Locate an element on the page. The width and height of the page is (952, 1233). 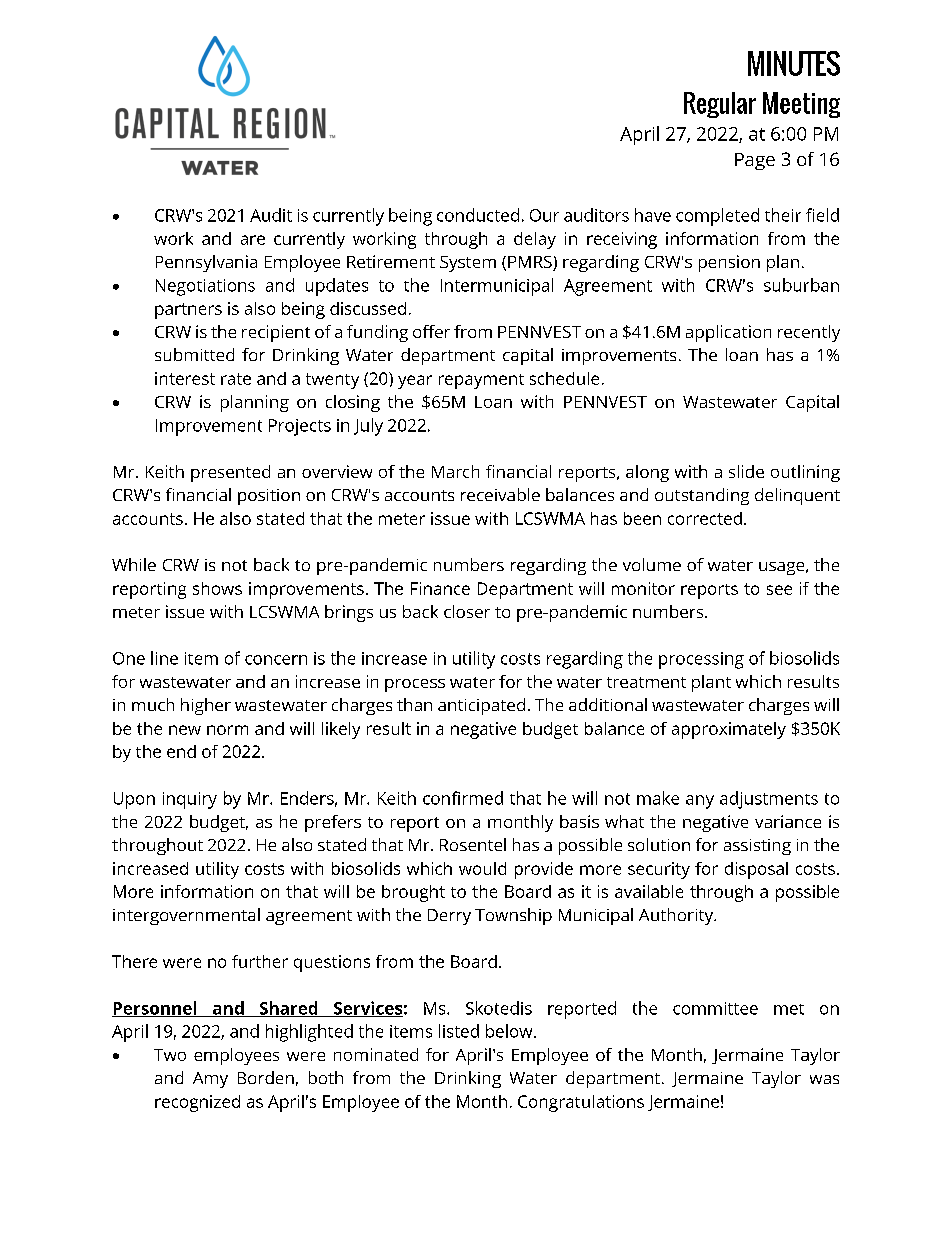
Amy is located at coordinates (210, 1080).
